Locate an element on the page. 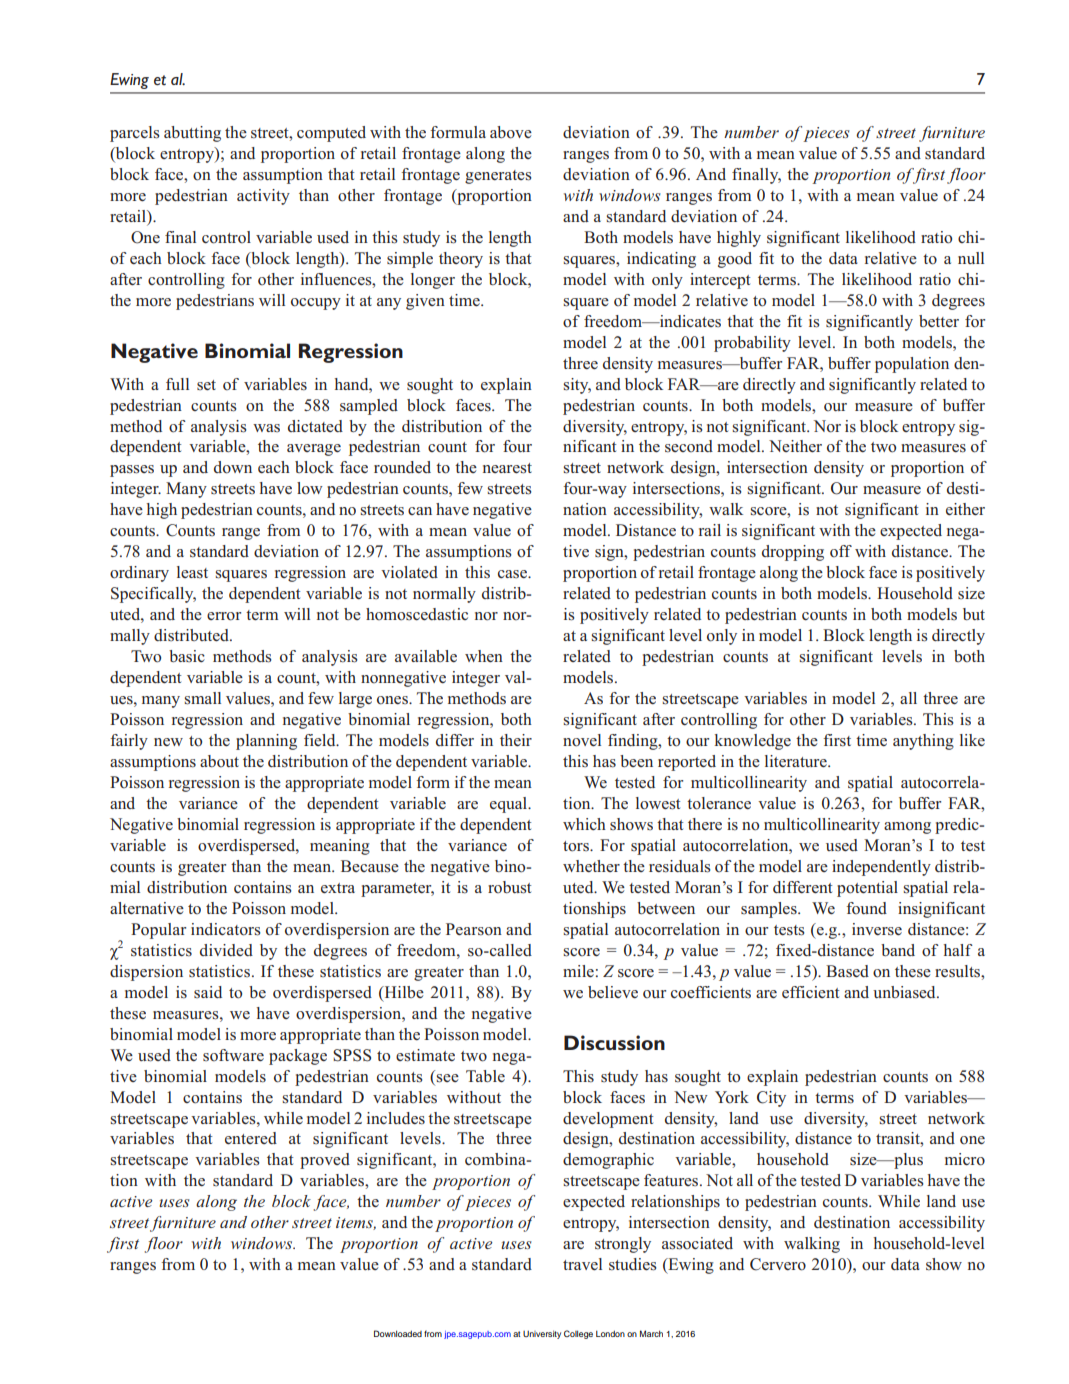  activity is located at coordinates (263, 197).
